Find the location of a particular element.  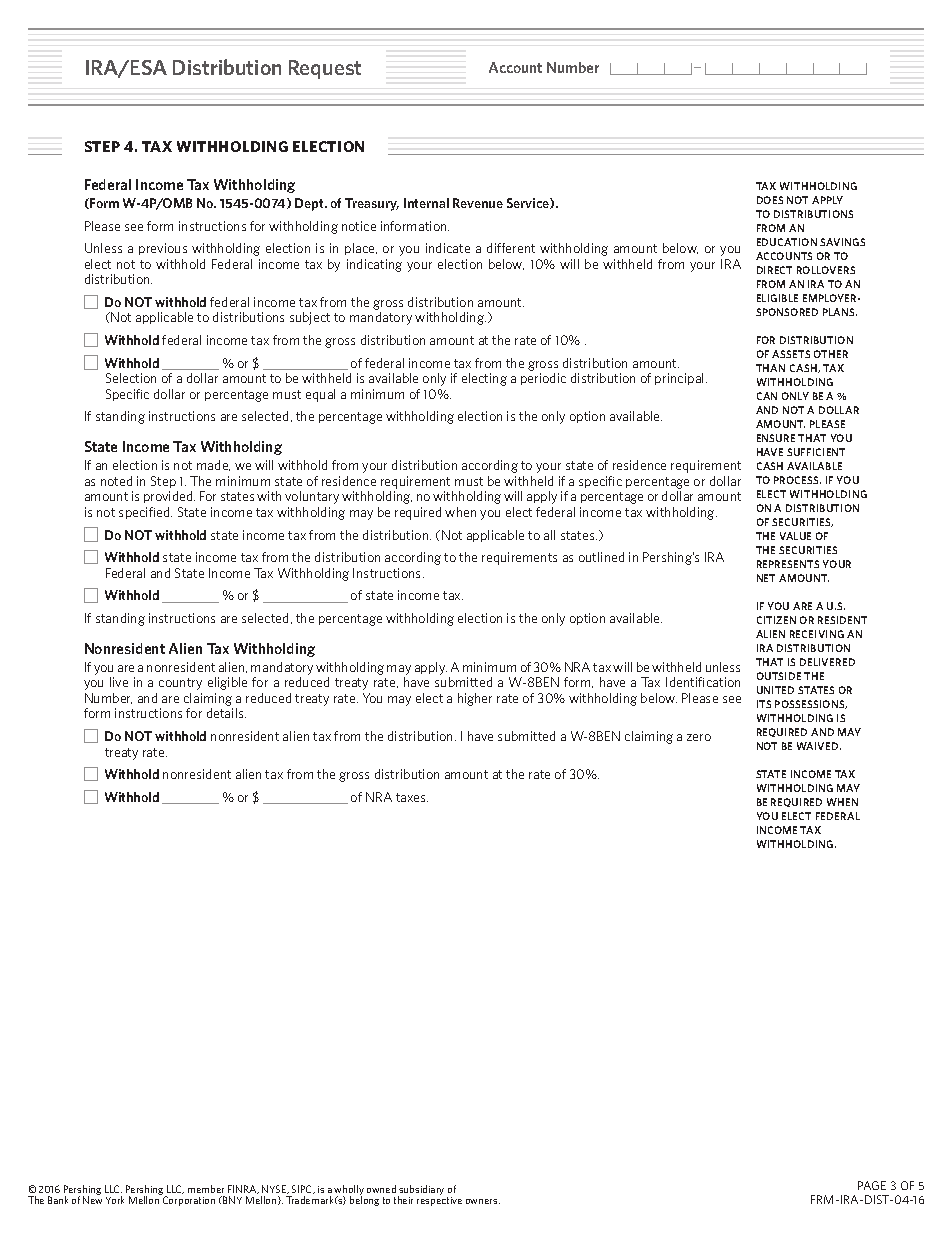

Request is located at coordinates (325, 69).
